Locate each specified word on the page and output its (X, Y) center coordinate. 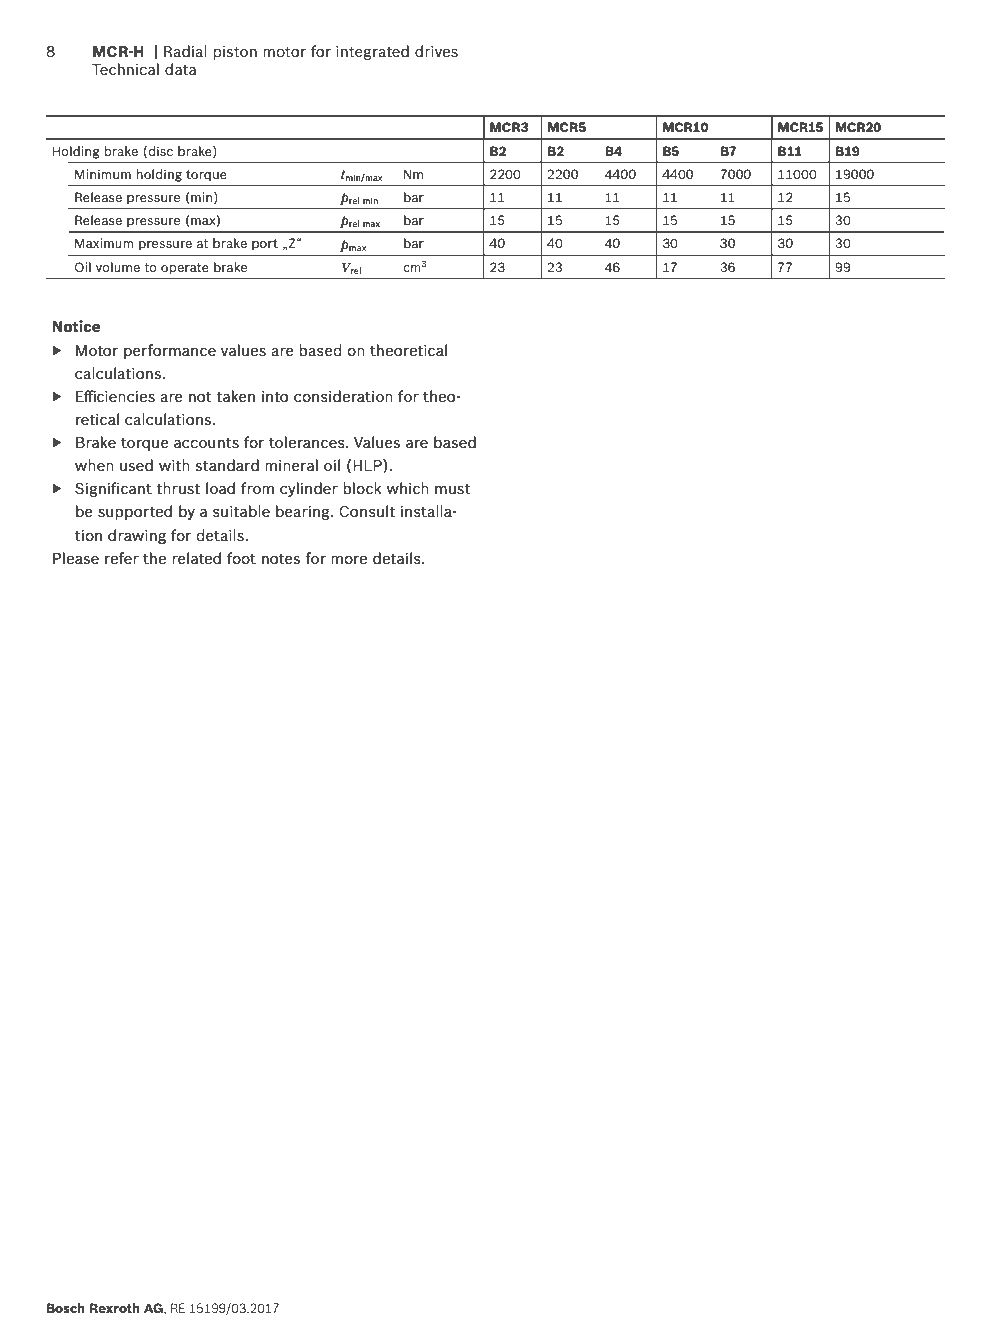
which (408, 488)
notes (281, 559)
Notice (76, 326)
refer (122, 558)
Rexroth (115, 1308)
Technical (125, 69)
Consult (367, 511)
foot (241, 558)
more (349, 560)
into (275, 396)
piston (235, 53)
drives (436, 51)
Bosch (66, 1308)
